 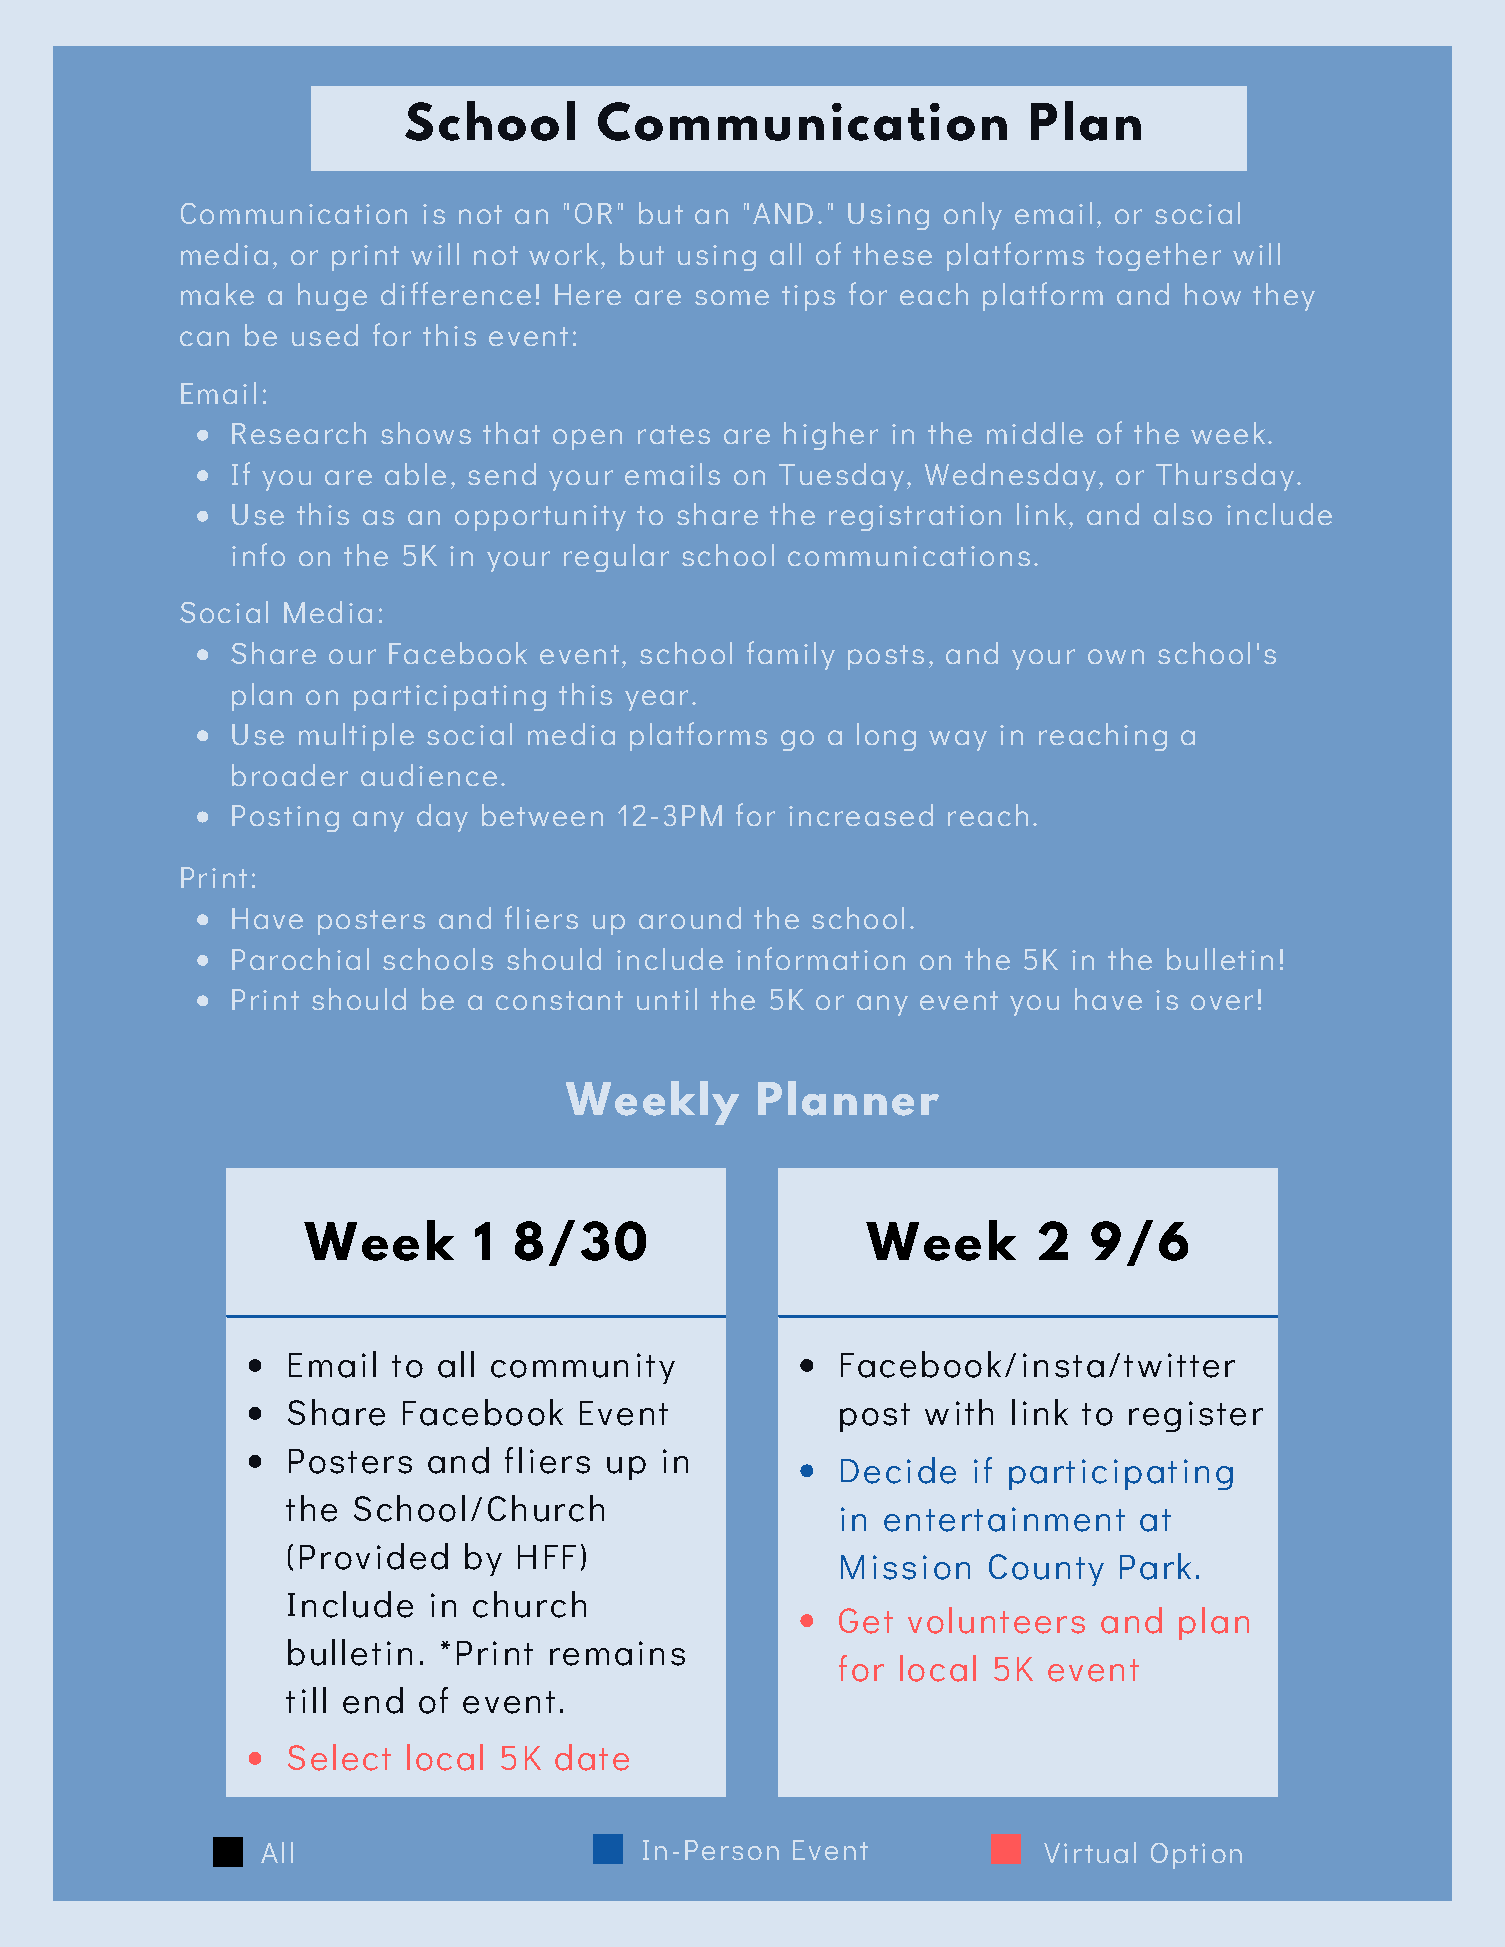 I want to click on around, so click(x=690, y=918).
